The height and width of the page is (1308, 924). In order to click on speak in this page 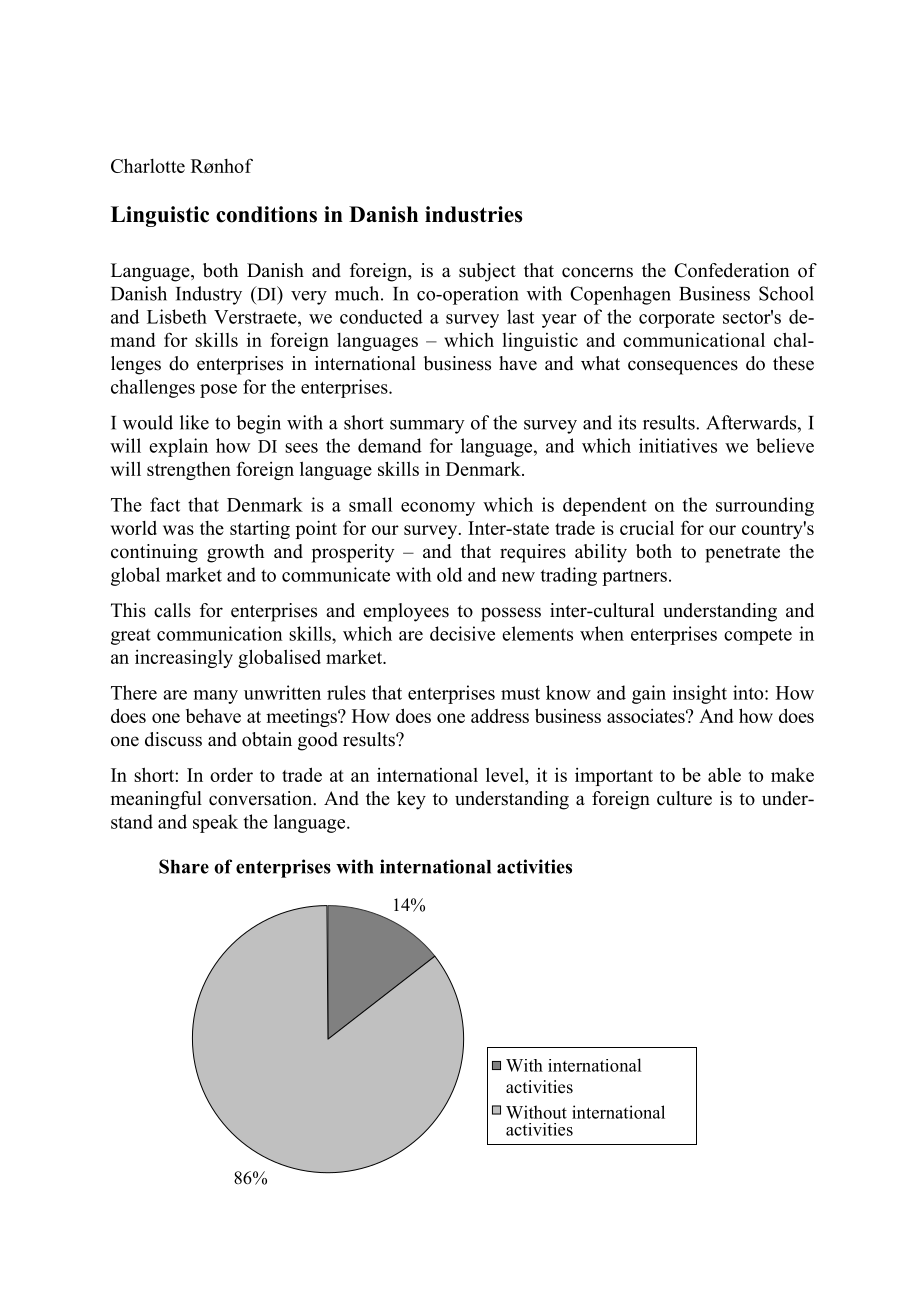, I will do `click(215, 823)`.
